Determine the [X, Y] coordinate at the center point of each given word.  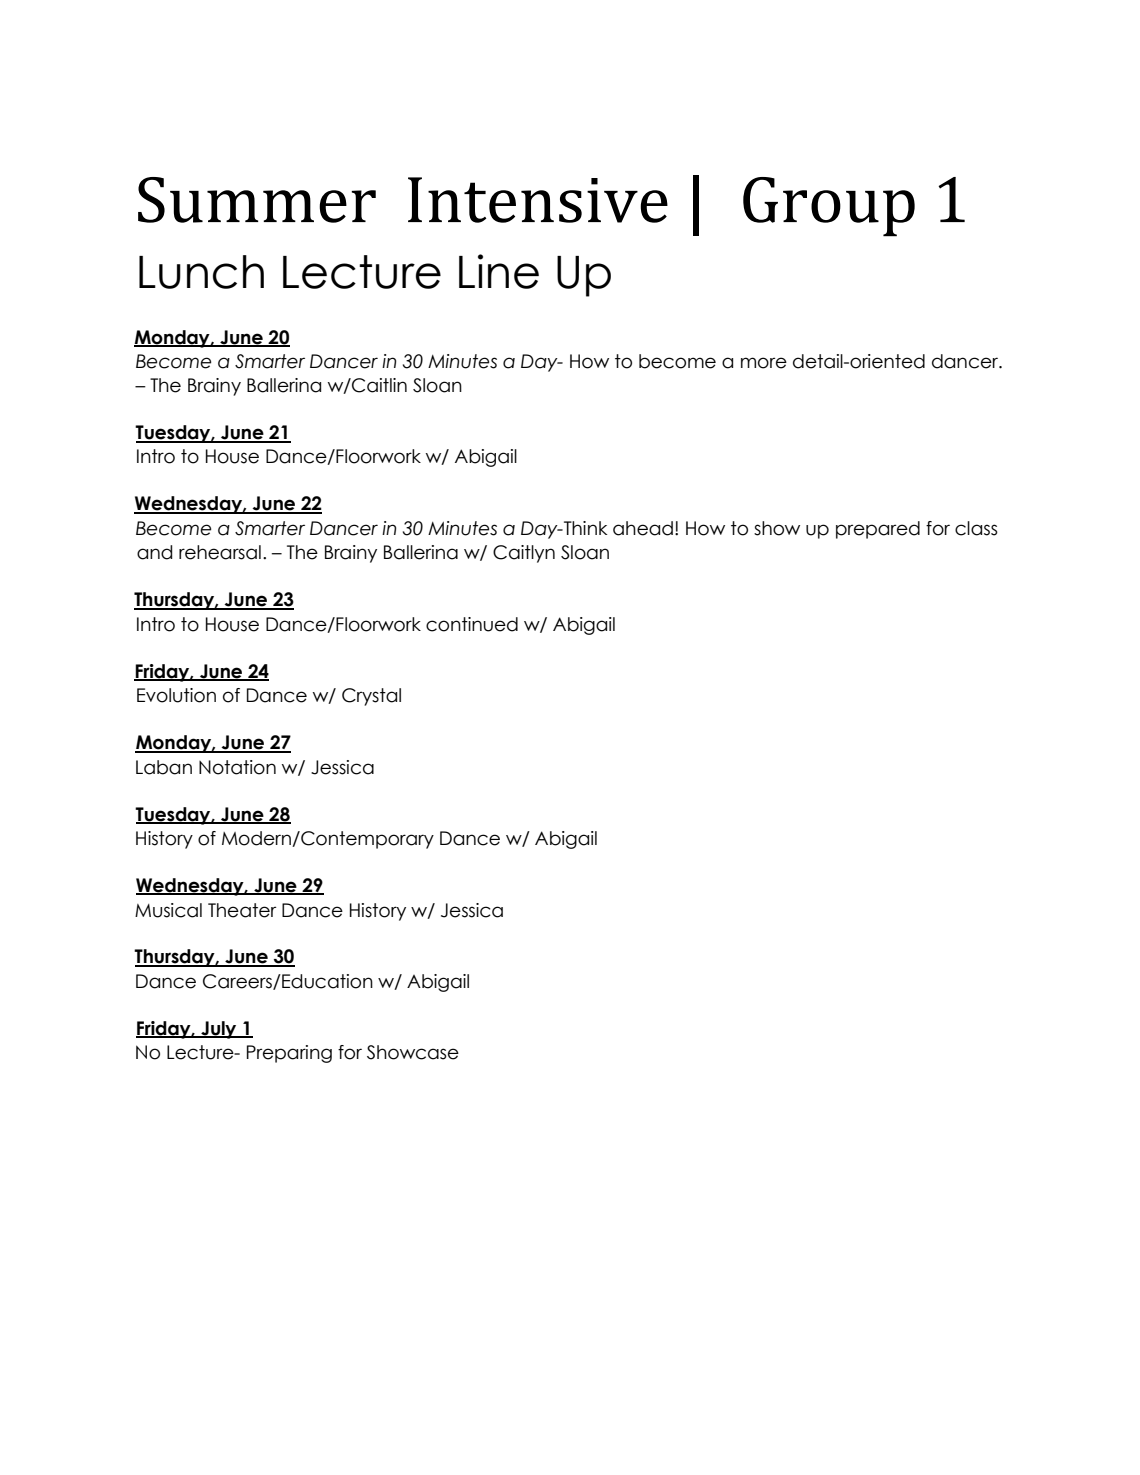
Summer [257, 200]
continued [472, 624]
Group [829, 207]
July [219, 1030]
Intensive [538, 200]
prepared [878, 530]
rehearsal [220, 552]
